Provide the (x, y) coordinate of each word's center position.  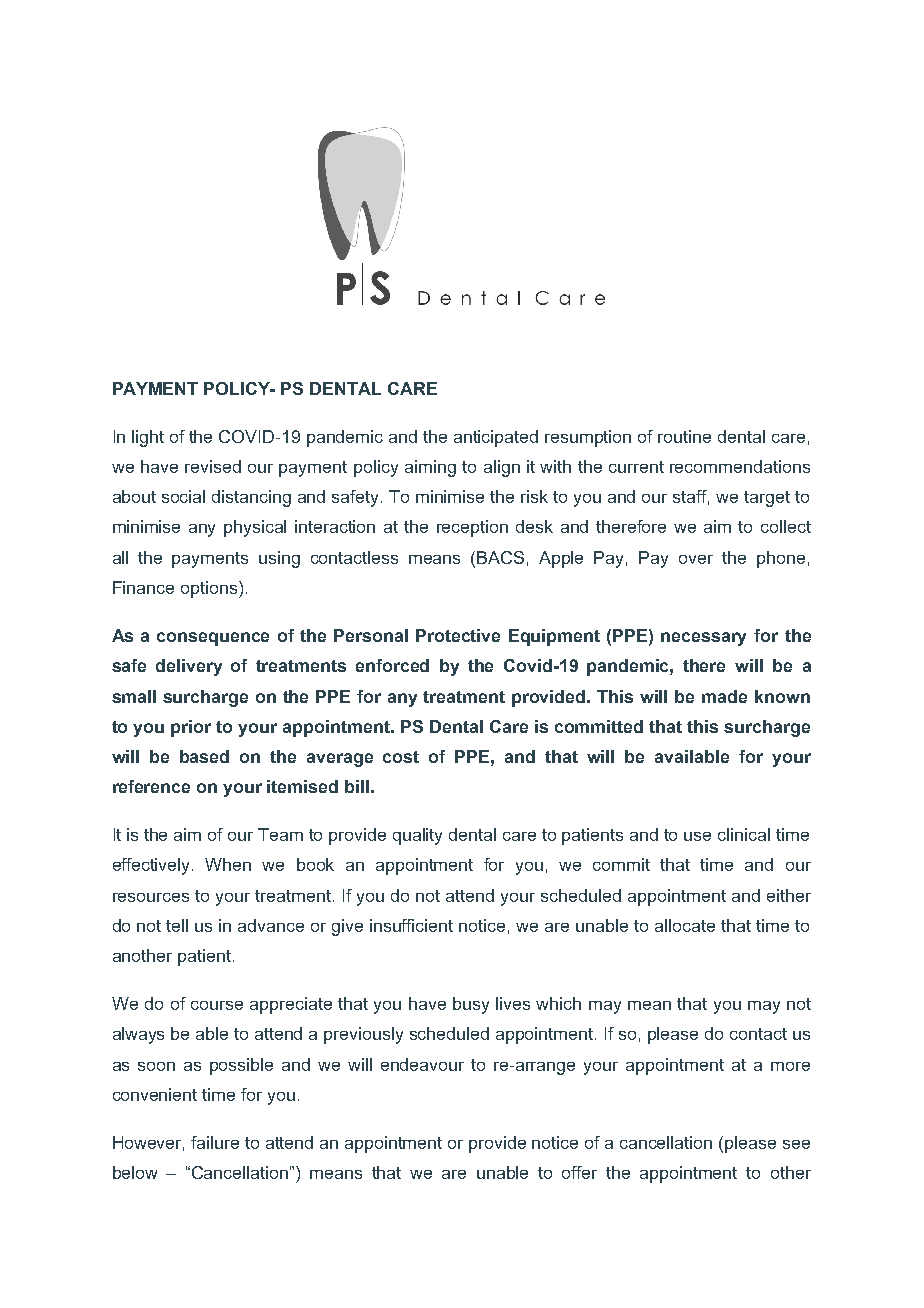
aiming (430, 468)
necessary (703, 639)
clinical (744, 834)
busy (471, 1005)
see (796, 1144)
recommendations (740, 466)
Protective (458, 635)
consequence (213, 639)
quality (417, 836)
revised (213, 466)
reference (151, 786)
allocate (685, 925)
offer (579, 1172)
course (217, 1005)
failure (215, 1142)
